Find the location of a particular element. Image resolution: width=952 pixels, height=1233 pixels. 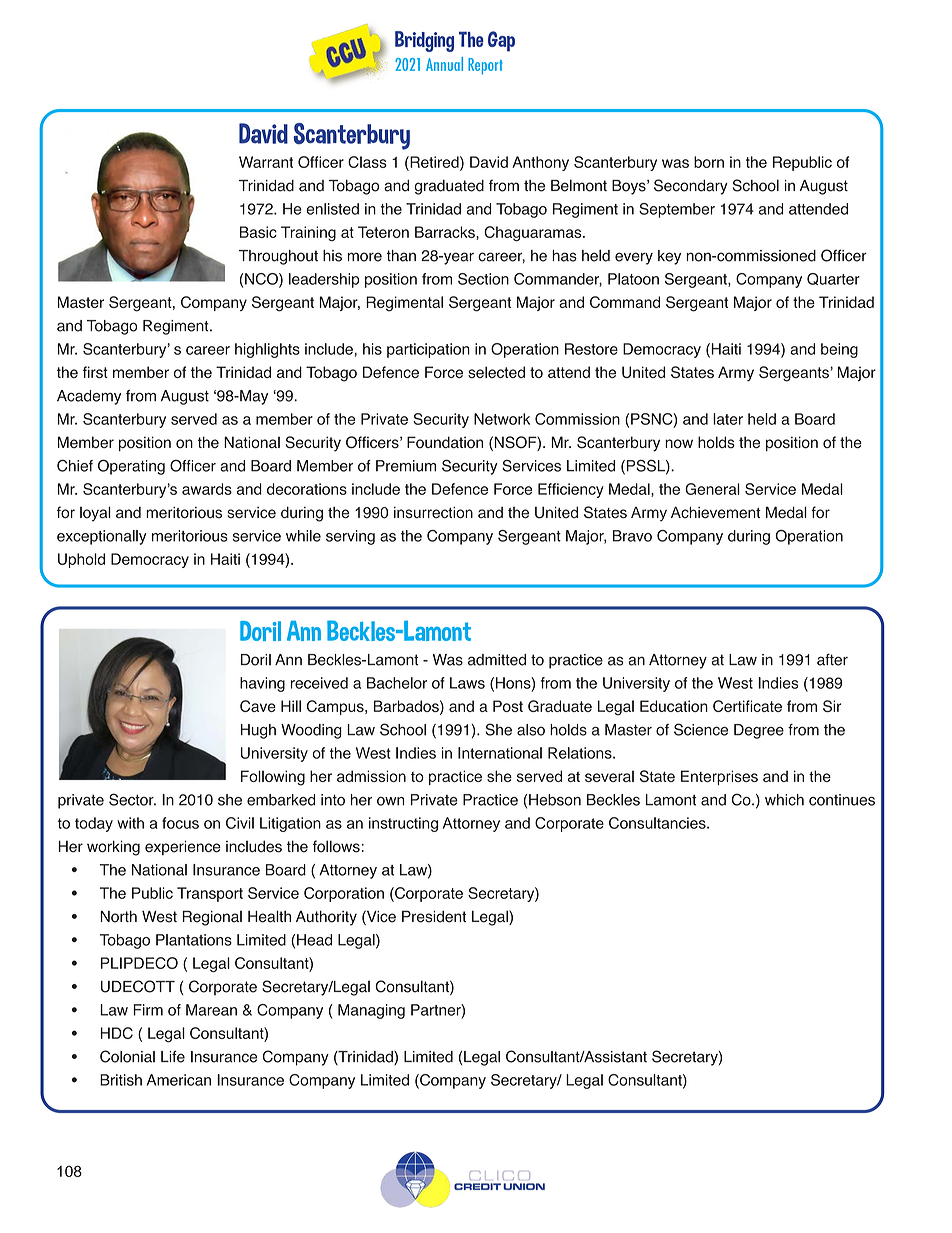

exceptionally is located at coordinates (102, 537).
